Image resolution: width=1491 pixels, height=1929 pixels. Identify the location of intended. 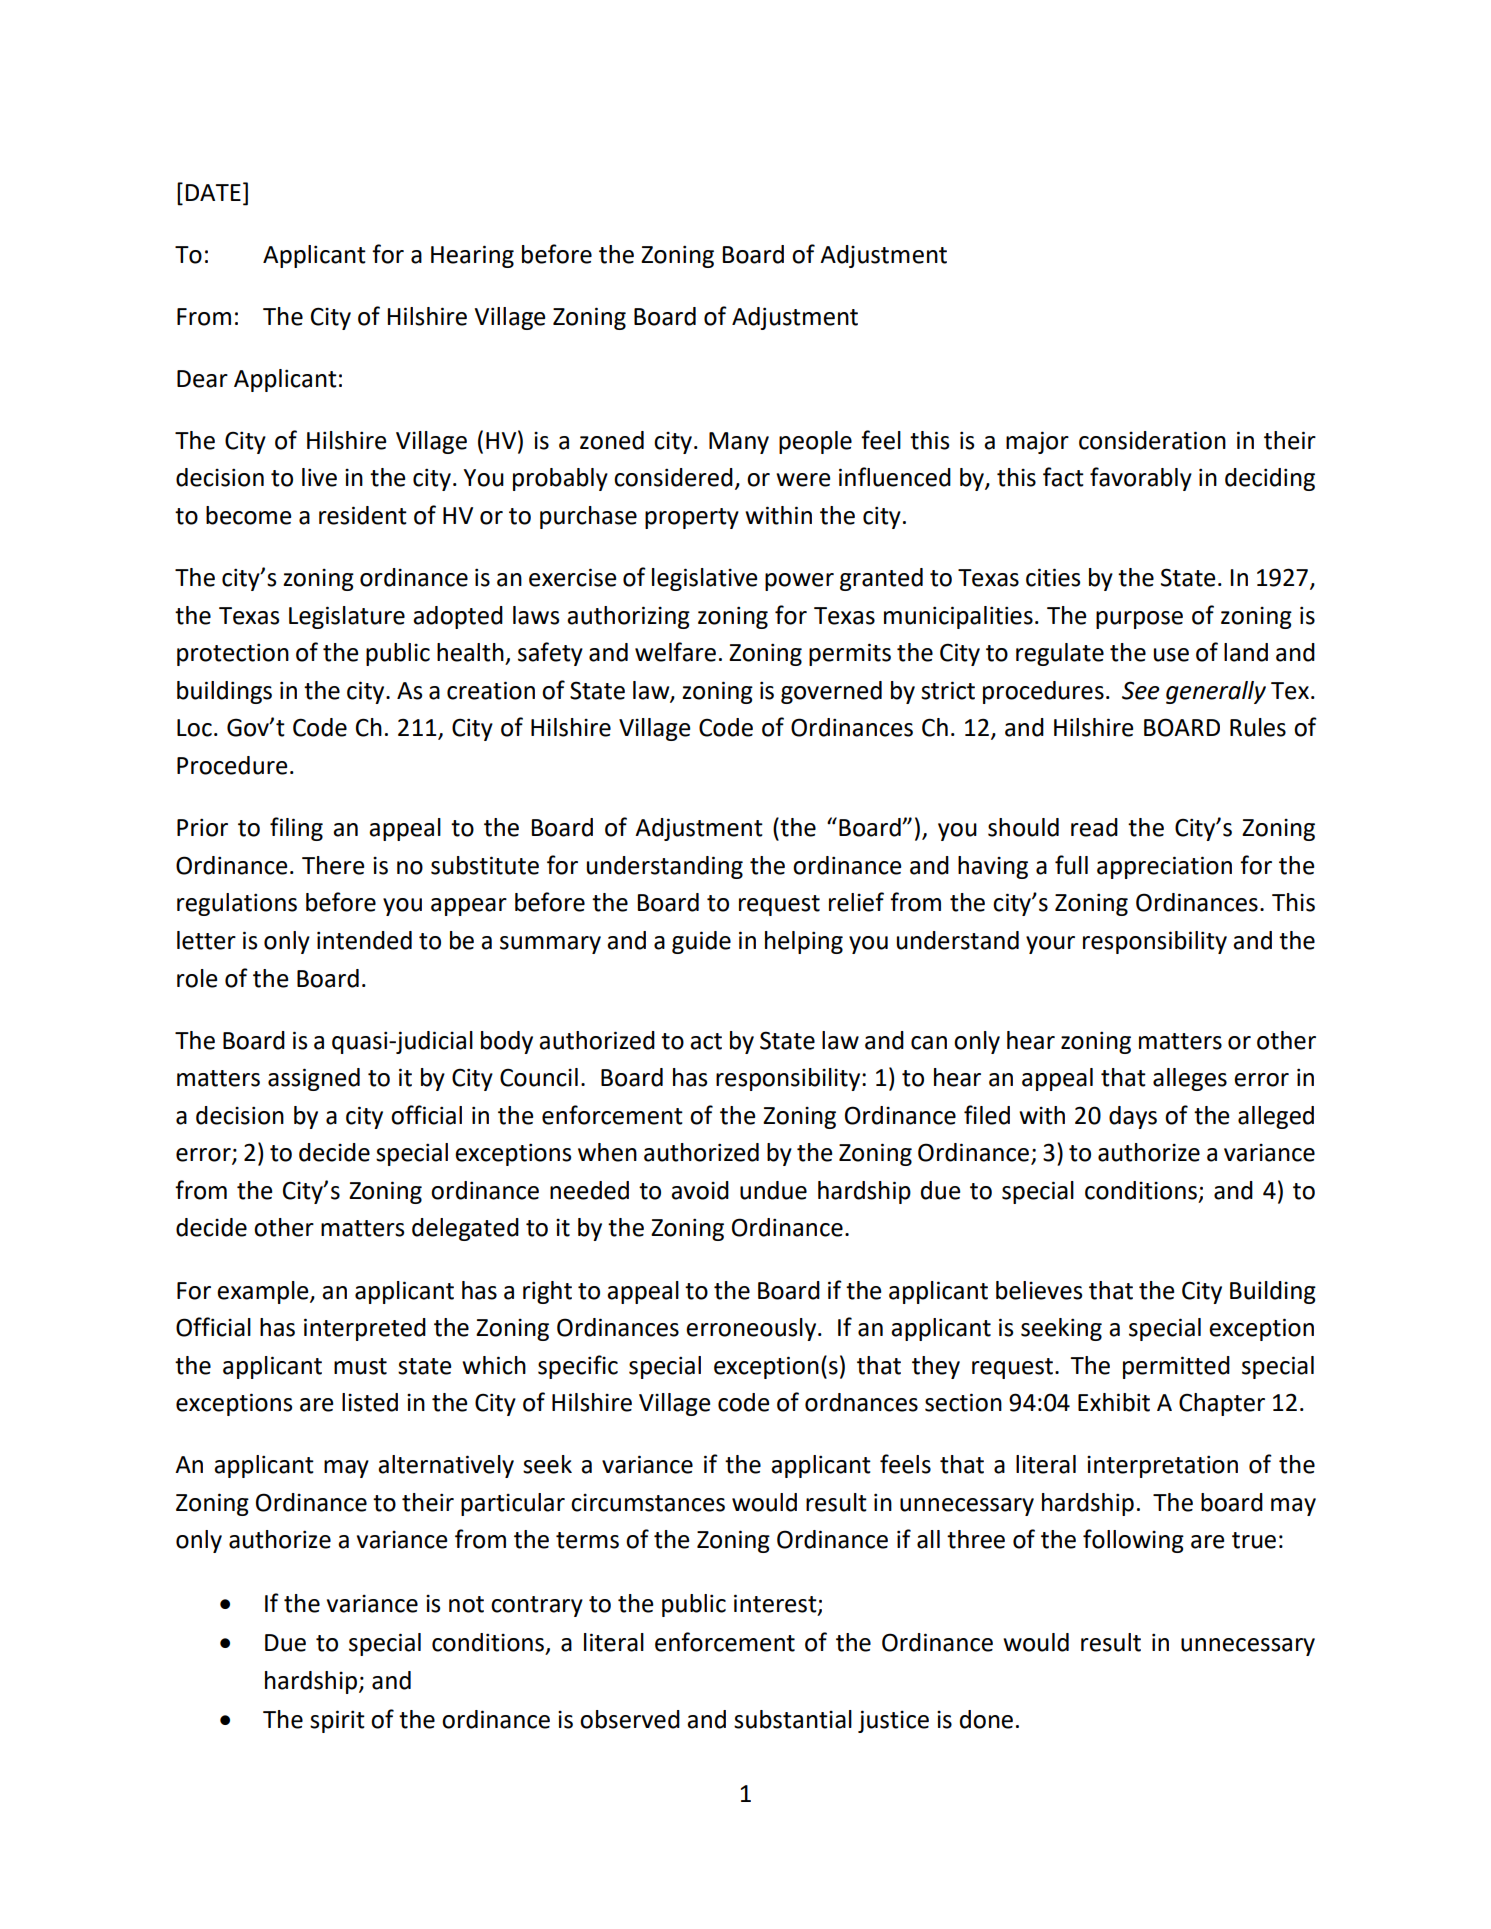
(364, 940).
